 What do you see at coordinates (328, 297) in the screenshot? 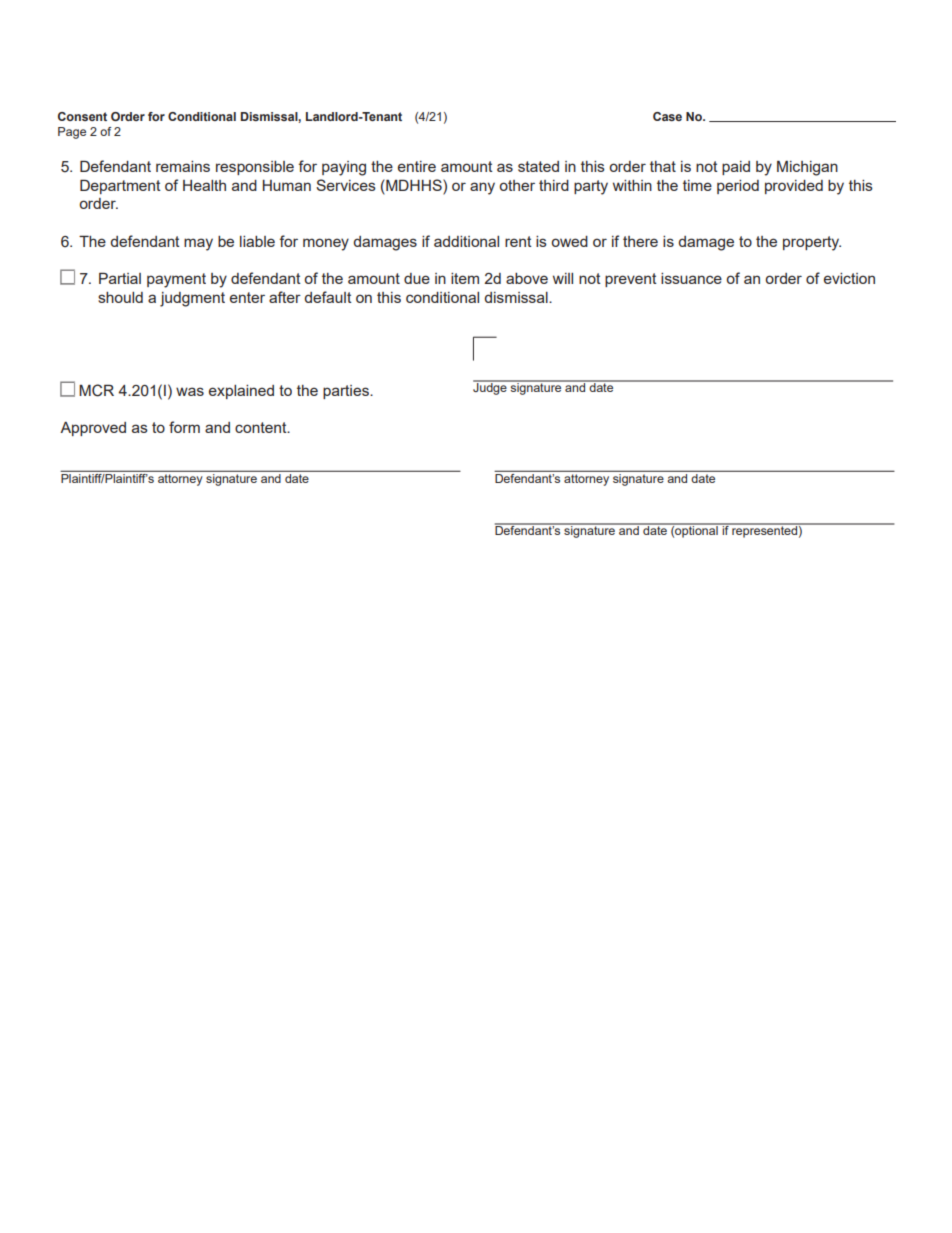
I see `default` at bounding box center [328, 297].
